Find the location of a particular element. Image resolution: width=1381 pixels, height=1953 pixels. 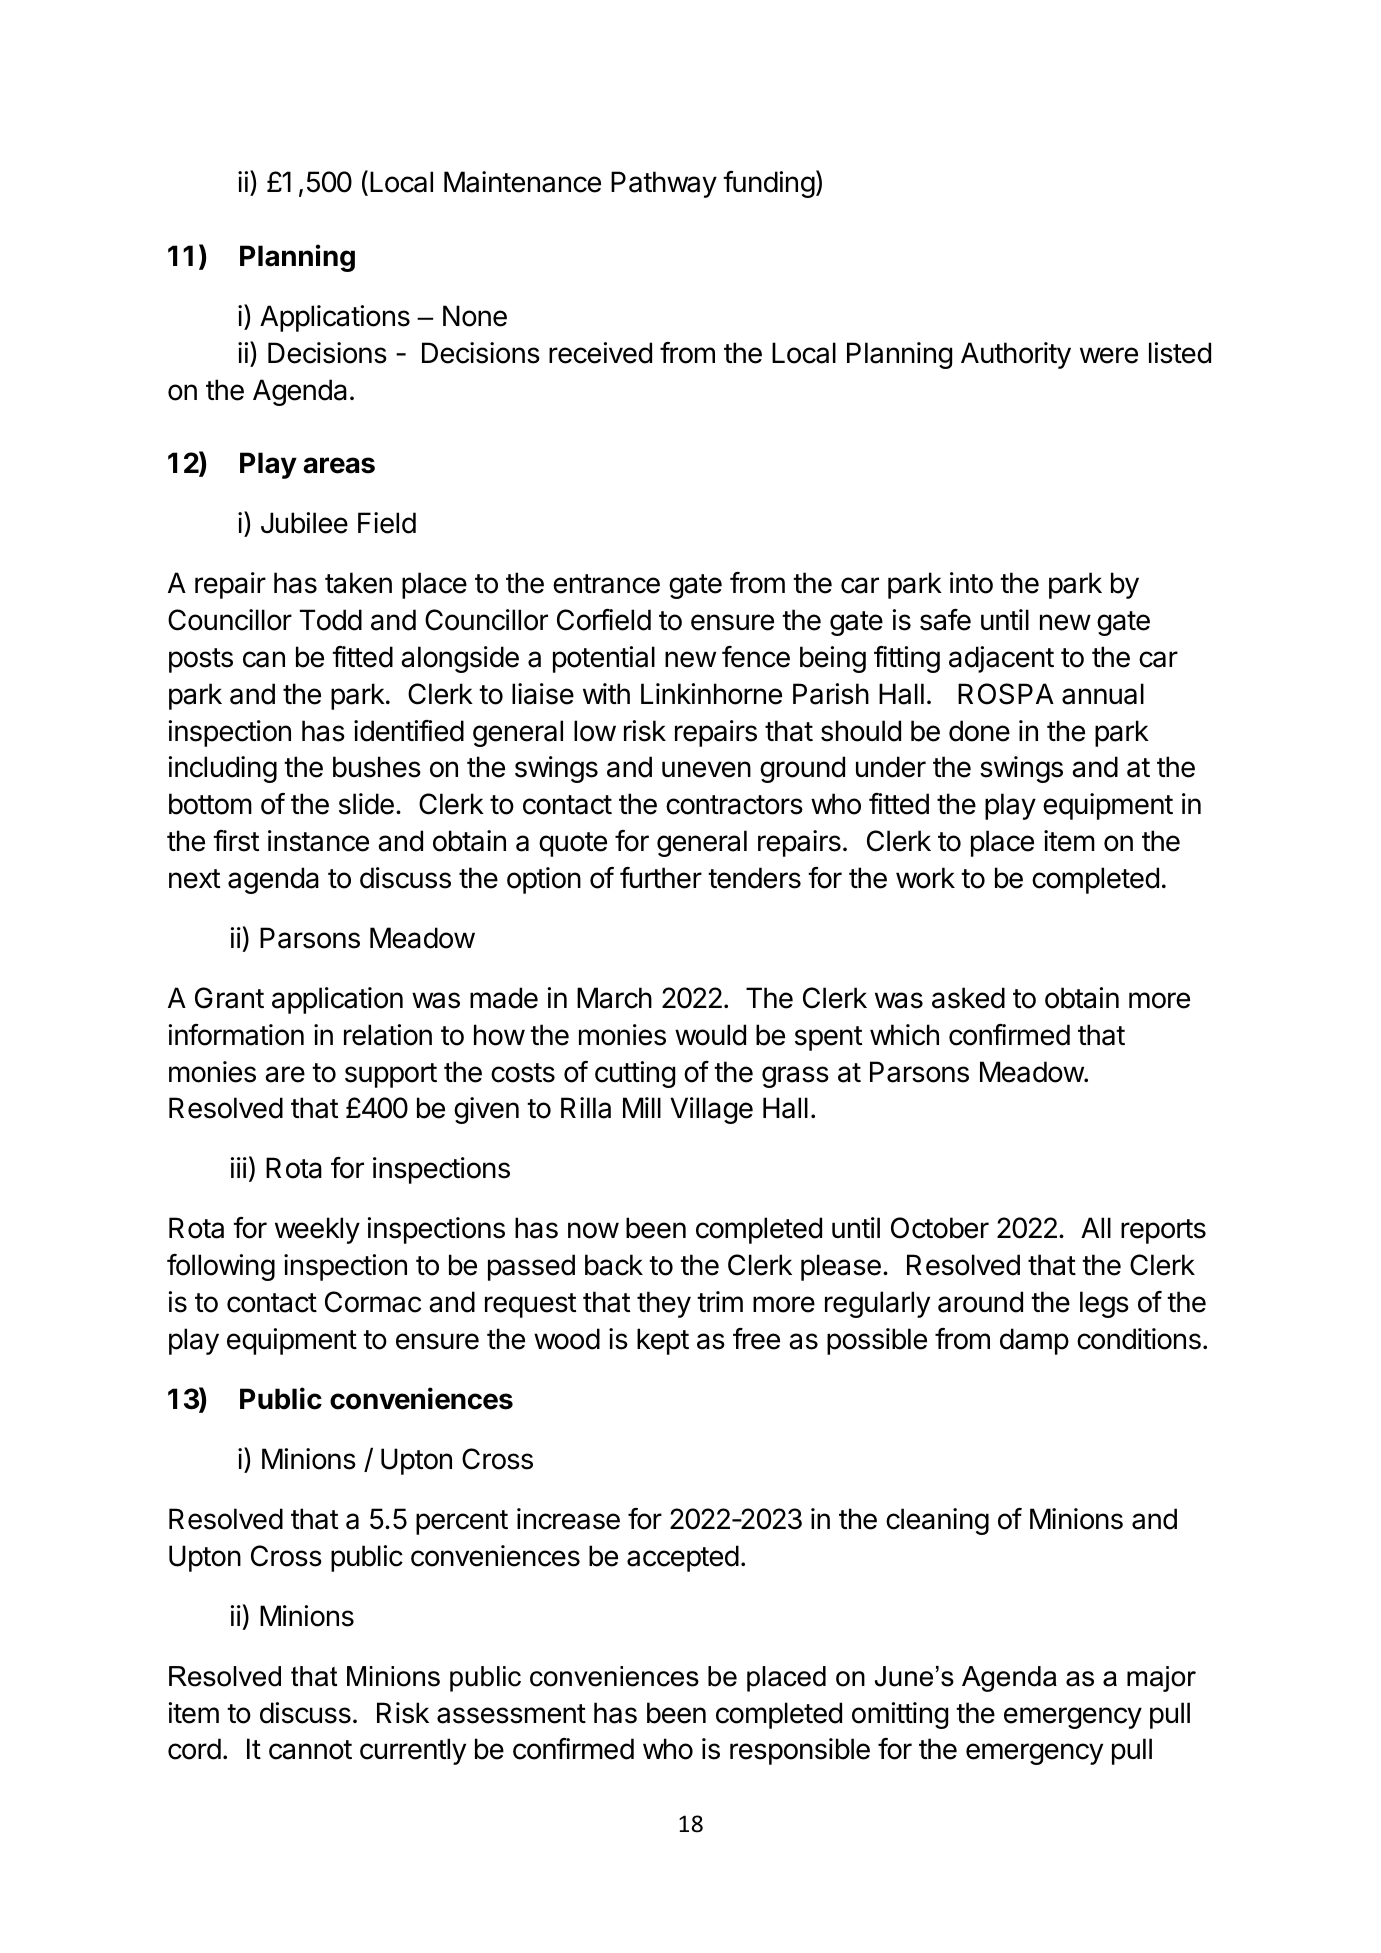

None is located at coordinates (475, 316).
